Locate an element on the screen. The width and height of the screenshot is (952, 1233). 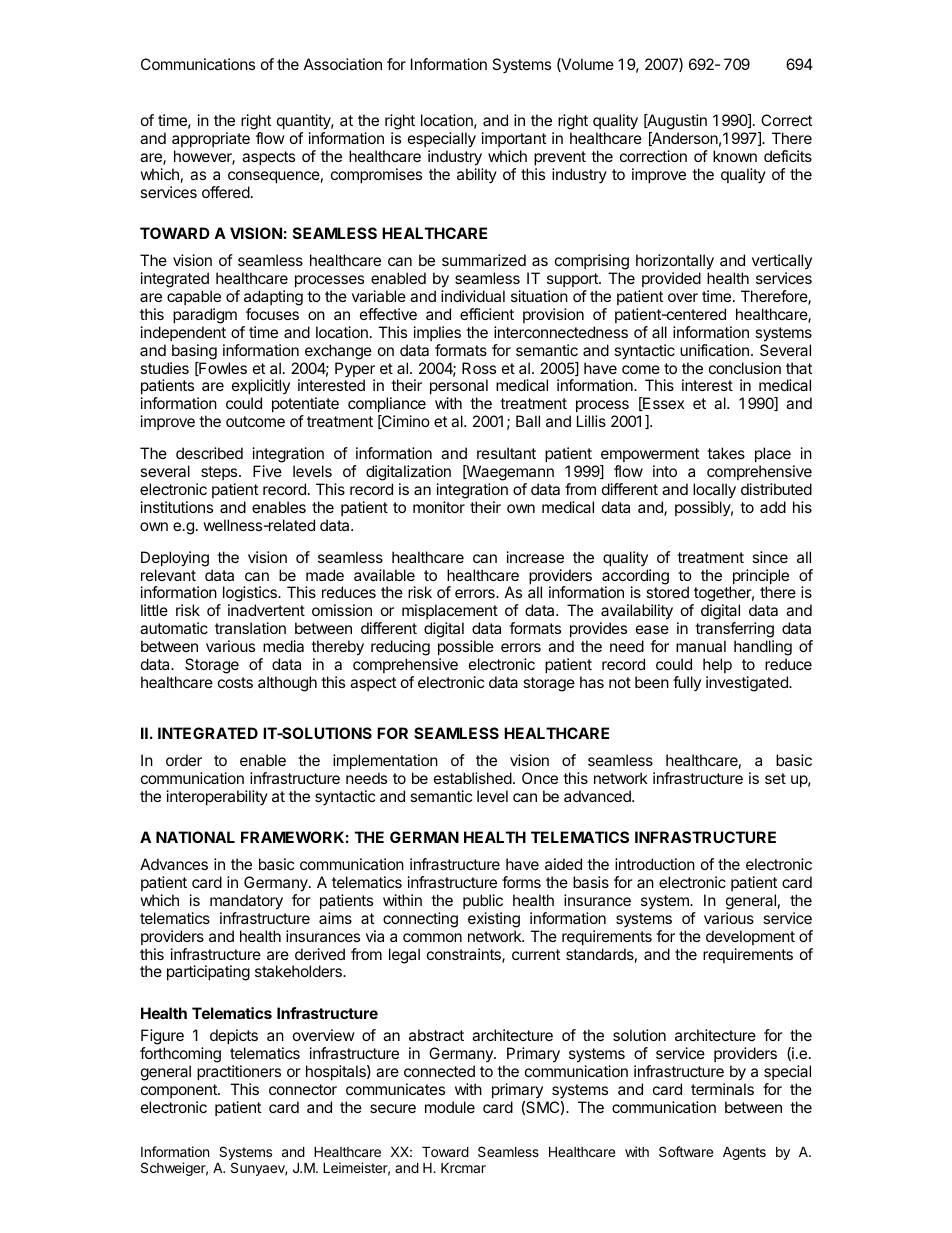
appropriate is located at coordinates (211, 139).
